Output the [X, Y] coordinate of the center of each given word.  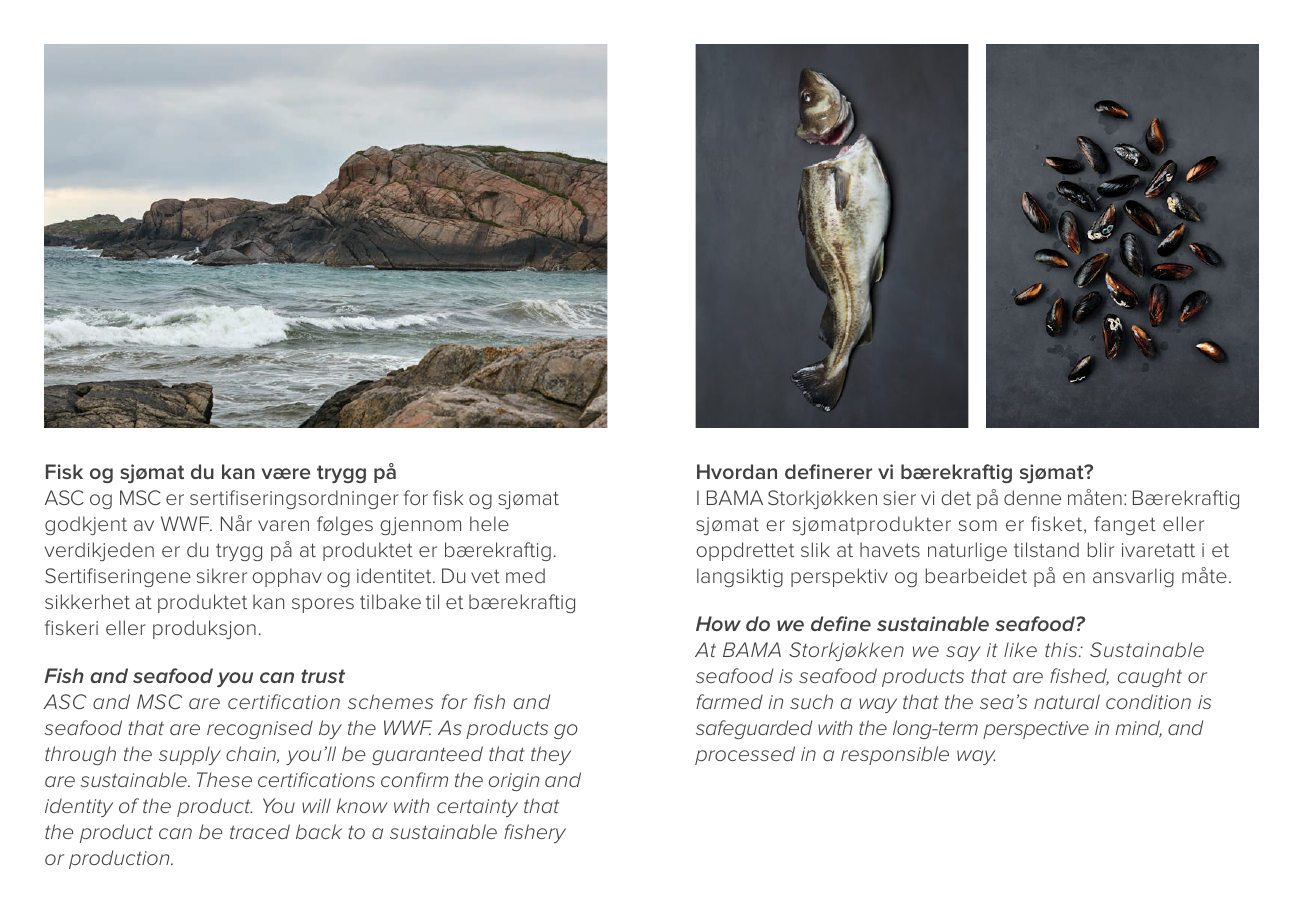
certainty [477, 808]
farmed [729, 701]
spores [323, 605]
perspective [1036, 730]
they [551, 755]
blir [1101, 549]
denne [1032, 497]
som [978, 525]
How [718, 623]
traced [260, 831]
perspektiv [839, 577]
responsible [895, 755]
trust [323, 676]
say [963, 653]
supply [190, 755]
